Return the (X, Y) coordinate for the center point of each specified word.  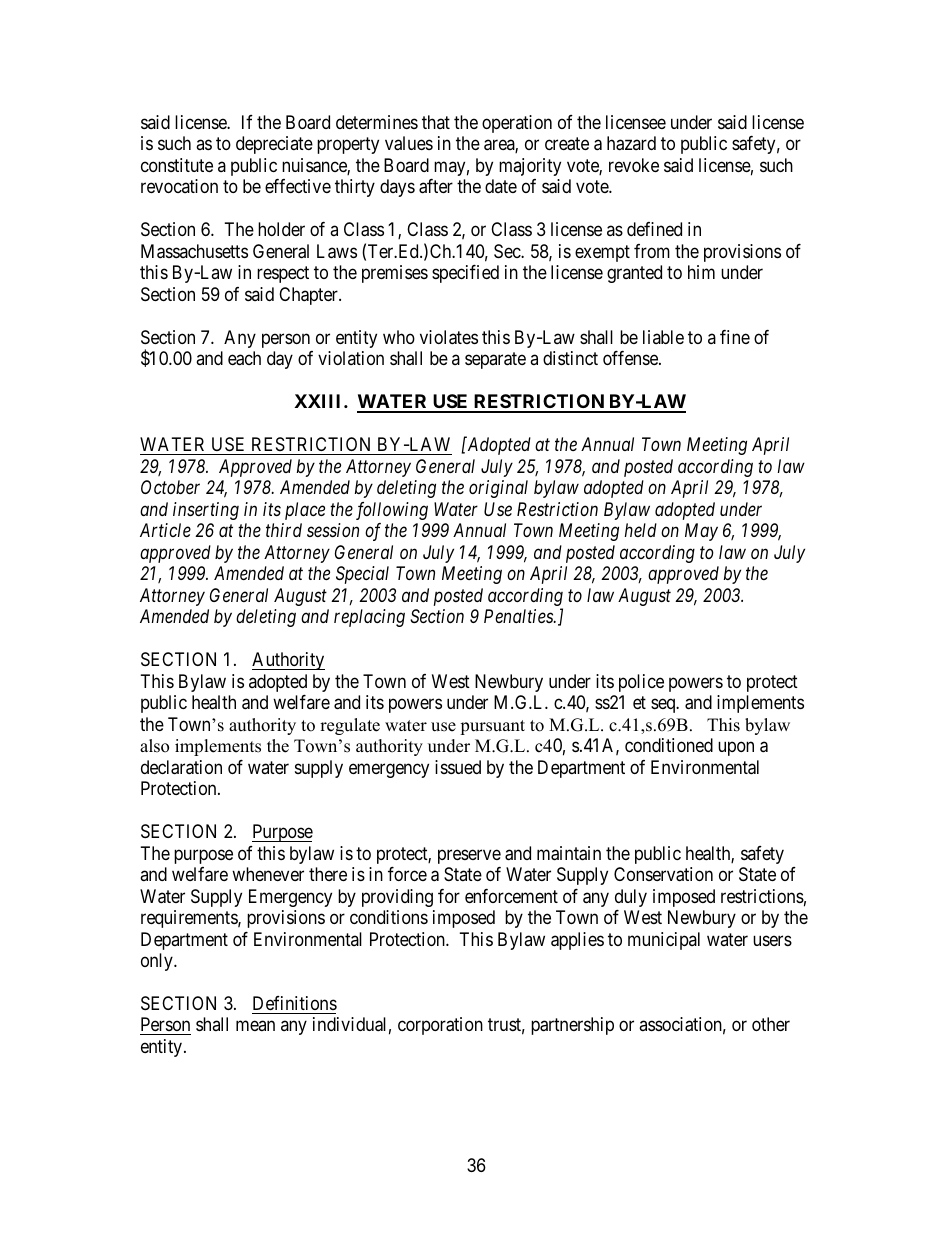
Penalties (519, 616)
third (284, 530)
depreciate (274, 145)
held (641, 530)
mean (255, 1026)
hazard (631, 143)
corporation (440, 1026)
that (436, 122)
